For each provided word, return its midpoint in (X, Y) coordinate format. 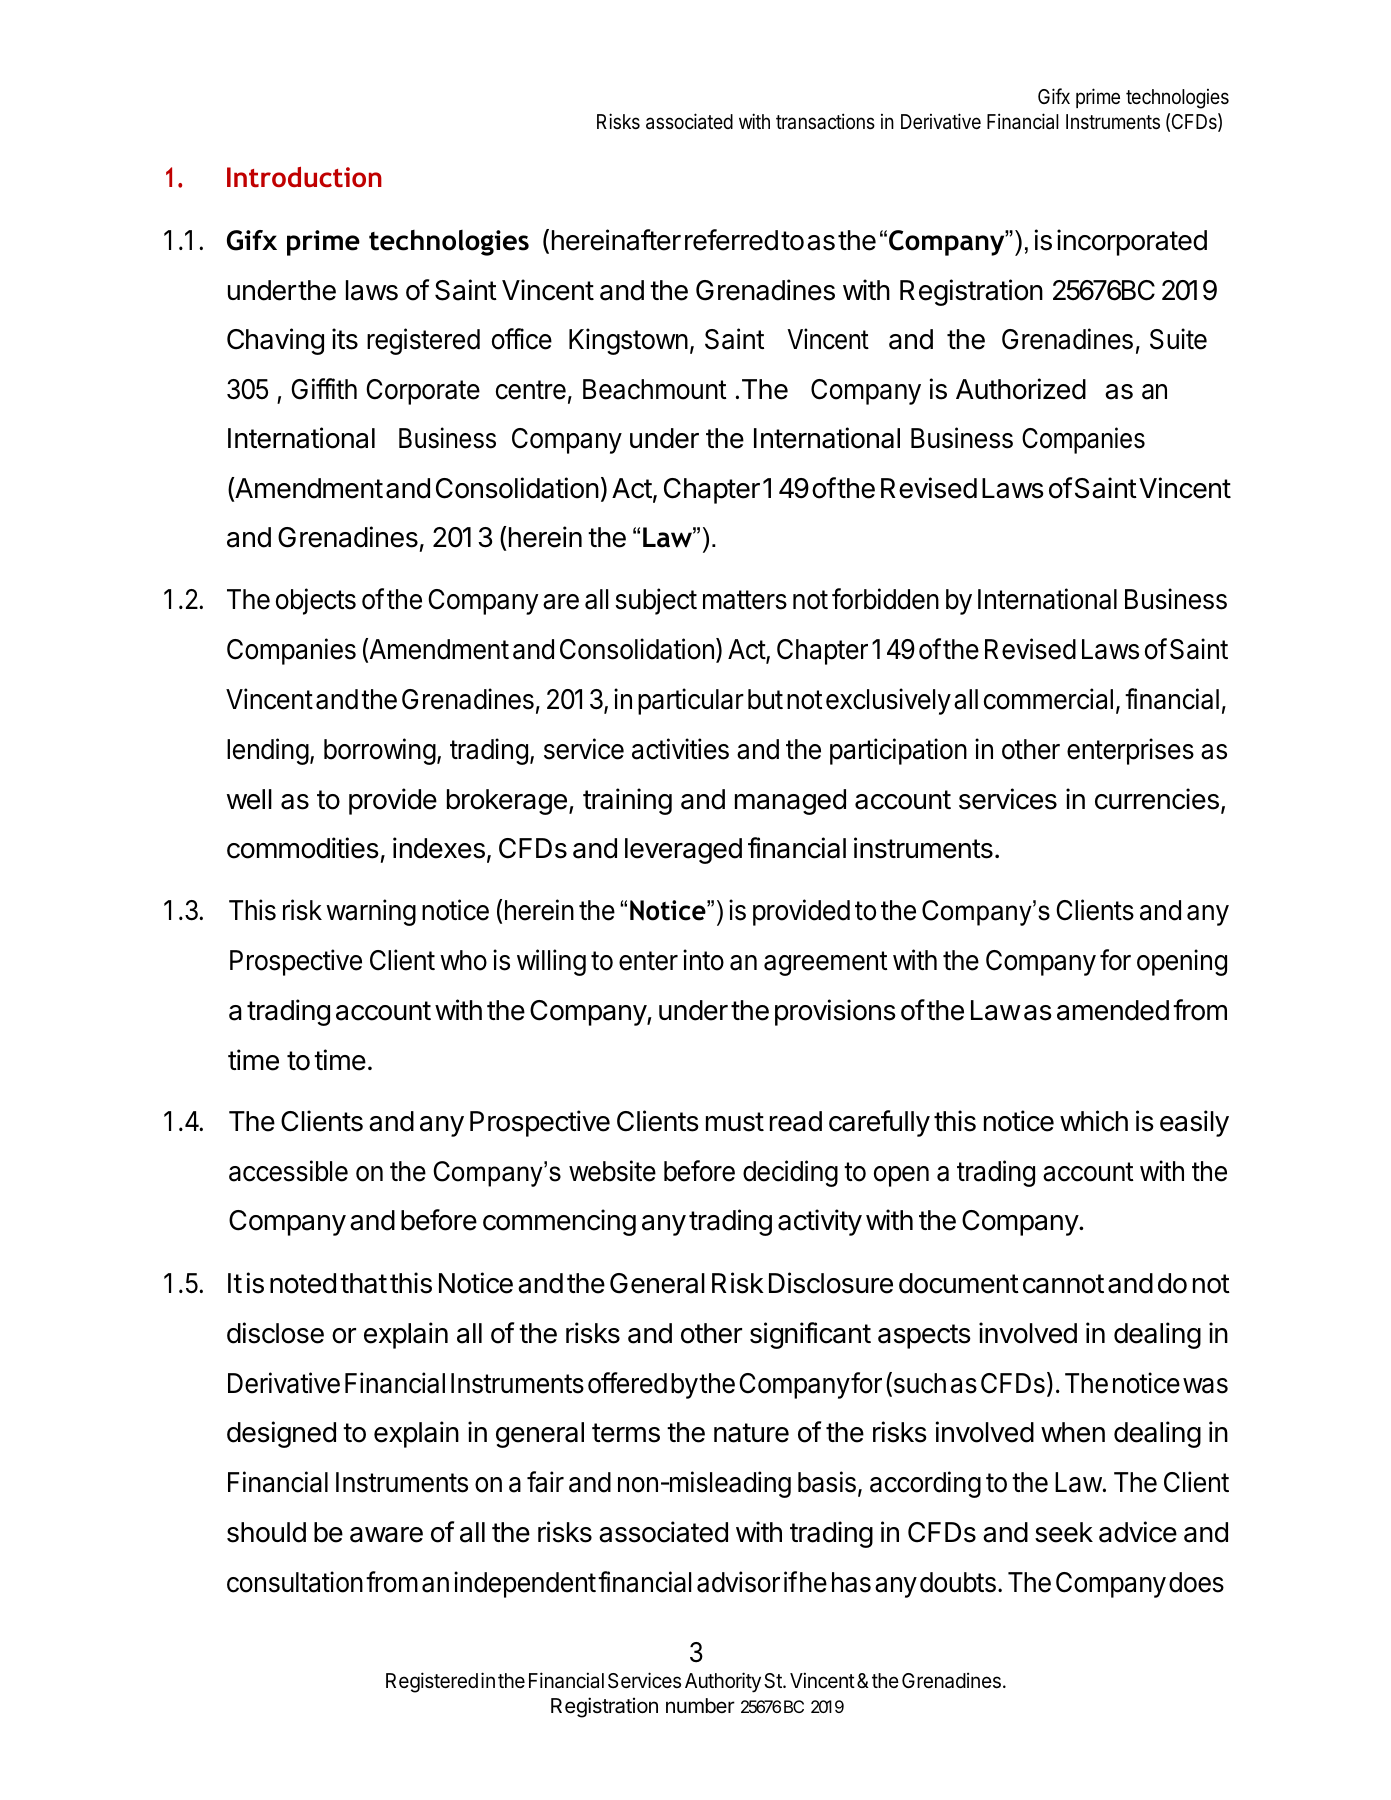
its (345, 339)
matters (745, 600)
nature (751, 1433)
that (363, 1283)
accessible (288, 1171)
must (735, 1122)
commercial (1048, 699)
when (1073, 1432)
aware (386, 1535)
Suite (1178, 339)
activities (680, 749)
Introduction (304, 177)
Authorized (1021, 389)
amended (1113, 1010)
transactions (825, 121)
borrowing (380, 751)
